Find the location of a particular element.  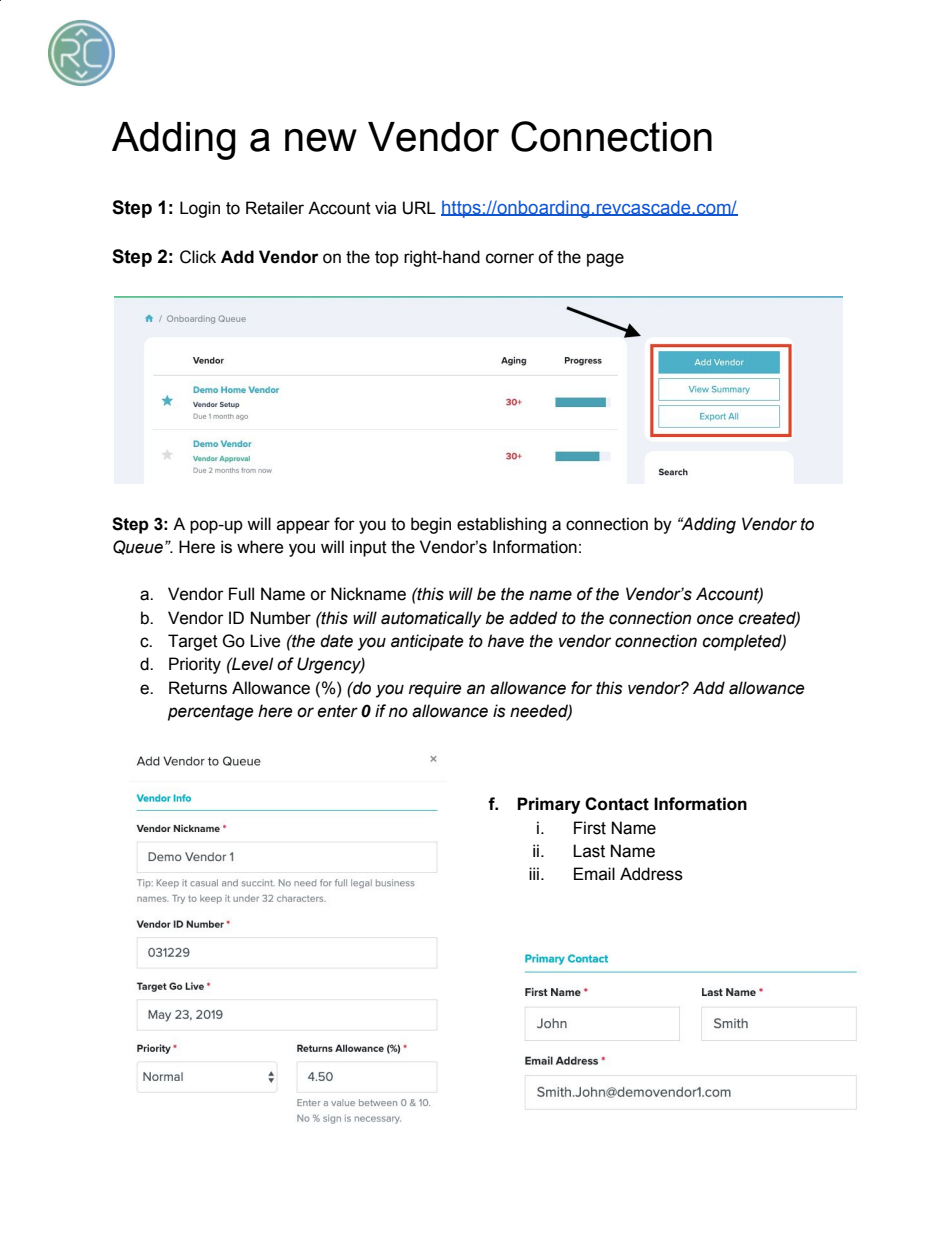

Login is located at coordinates (200, 209).
